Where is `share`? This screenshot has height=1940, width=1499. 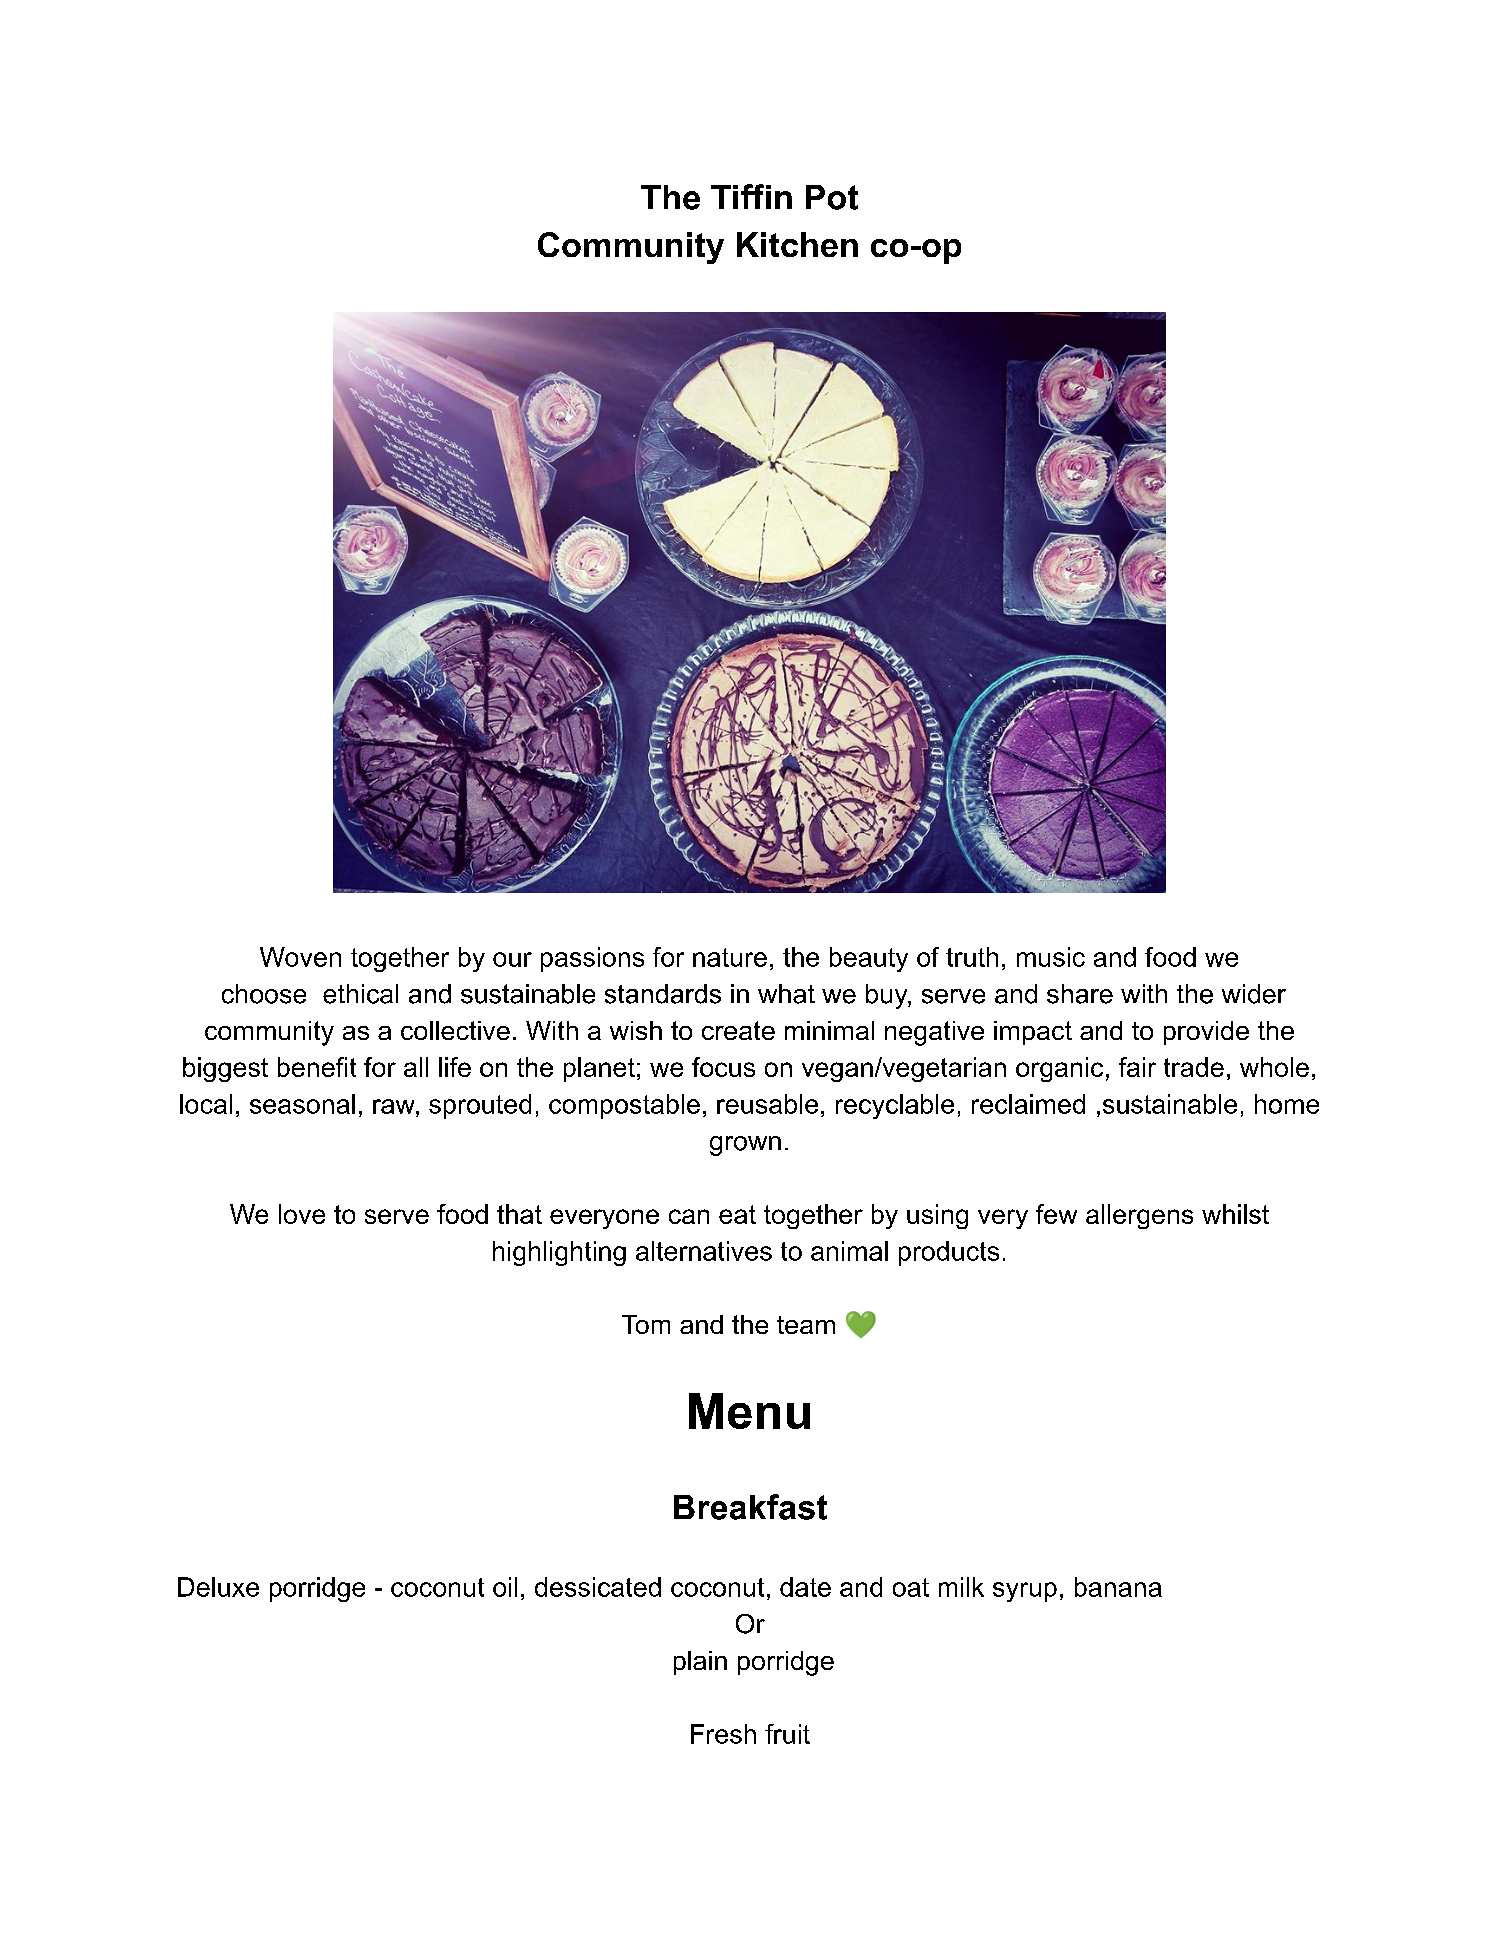 share is located at coordinates (1080, 994).
